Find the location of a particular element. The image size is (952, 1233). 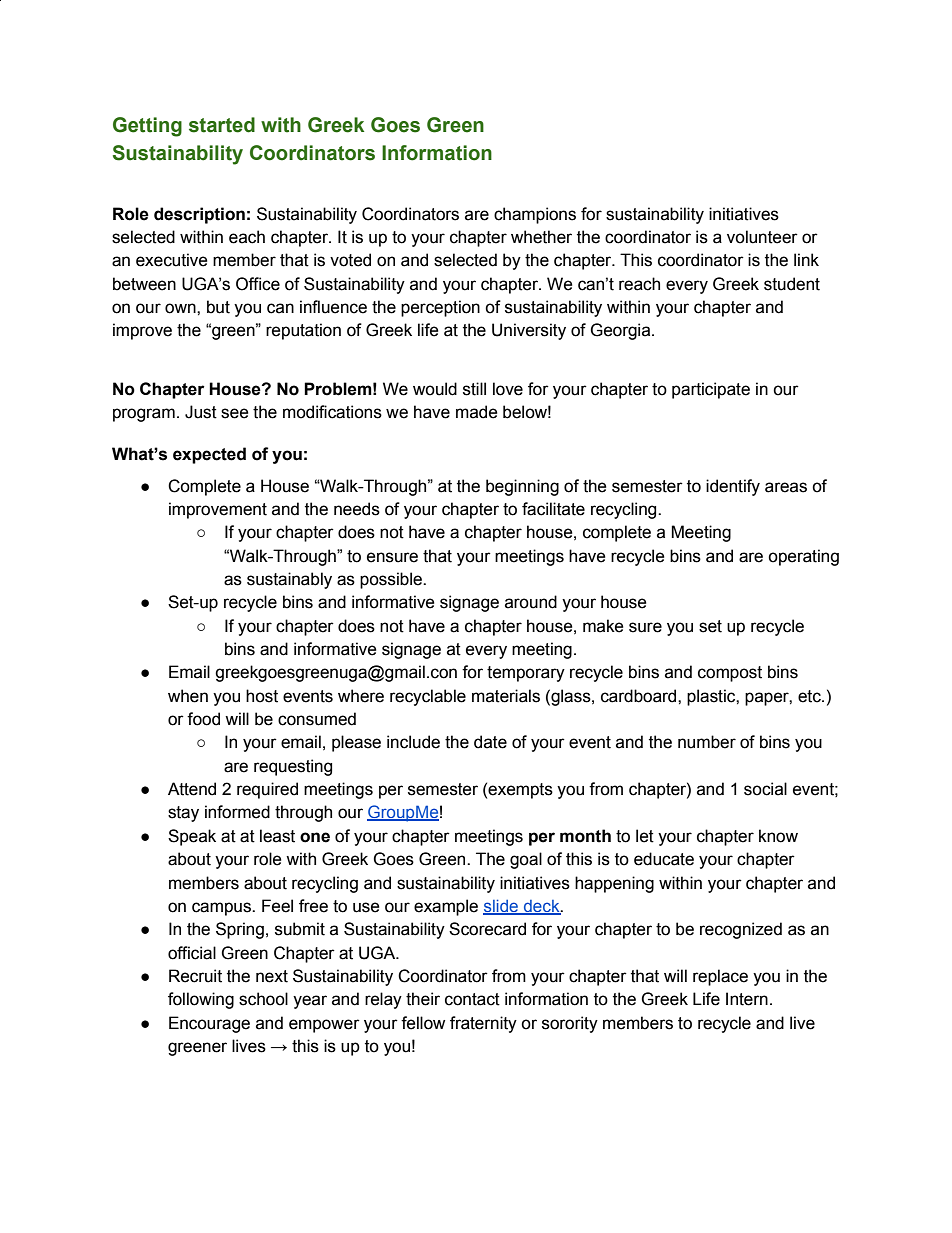

following is located at coordinates (201, 1000).
